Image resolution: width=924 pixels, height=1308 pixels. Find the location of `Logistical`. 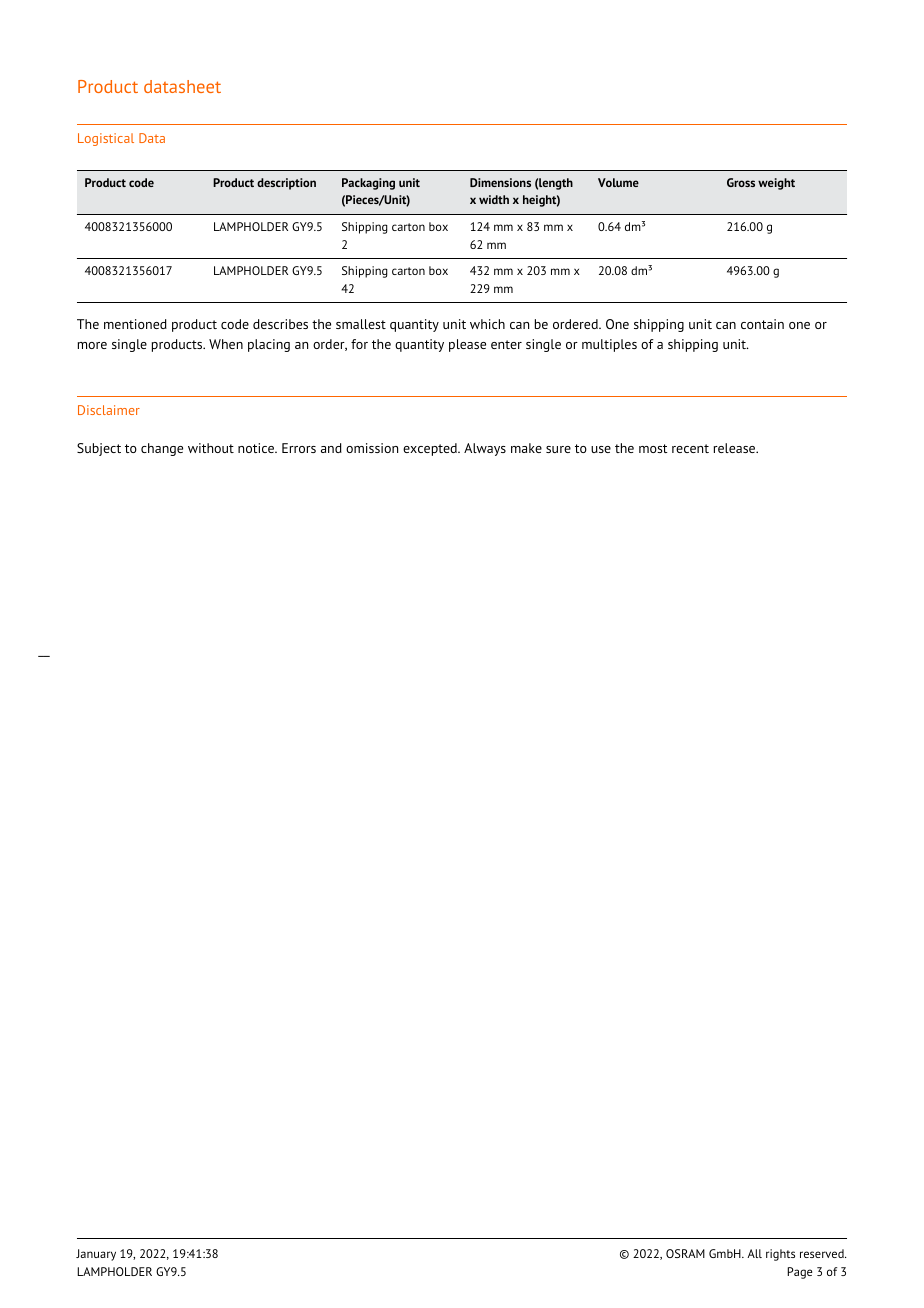

Logistical is located at coordinates (106, 139).
